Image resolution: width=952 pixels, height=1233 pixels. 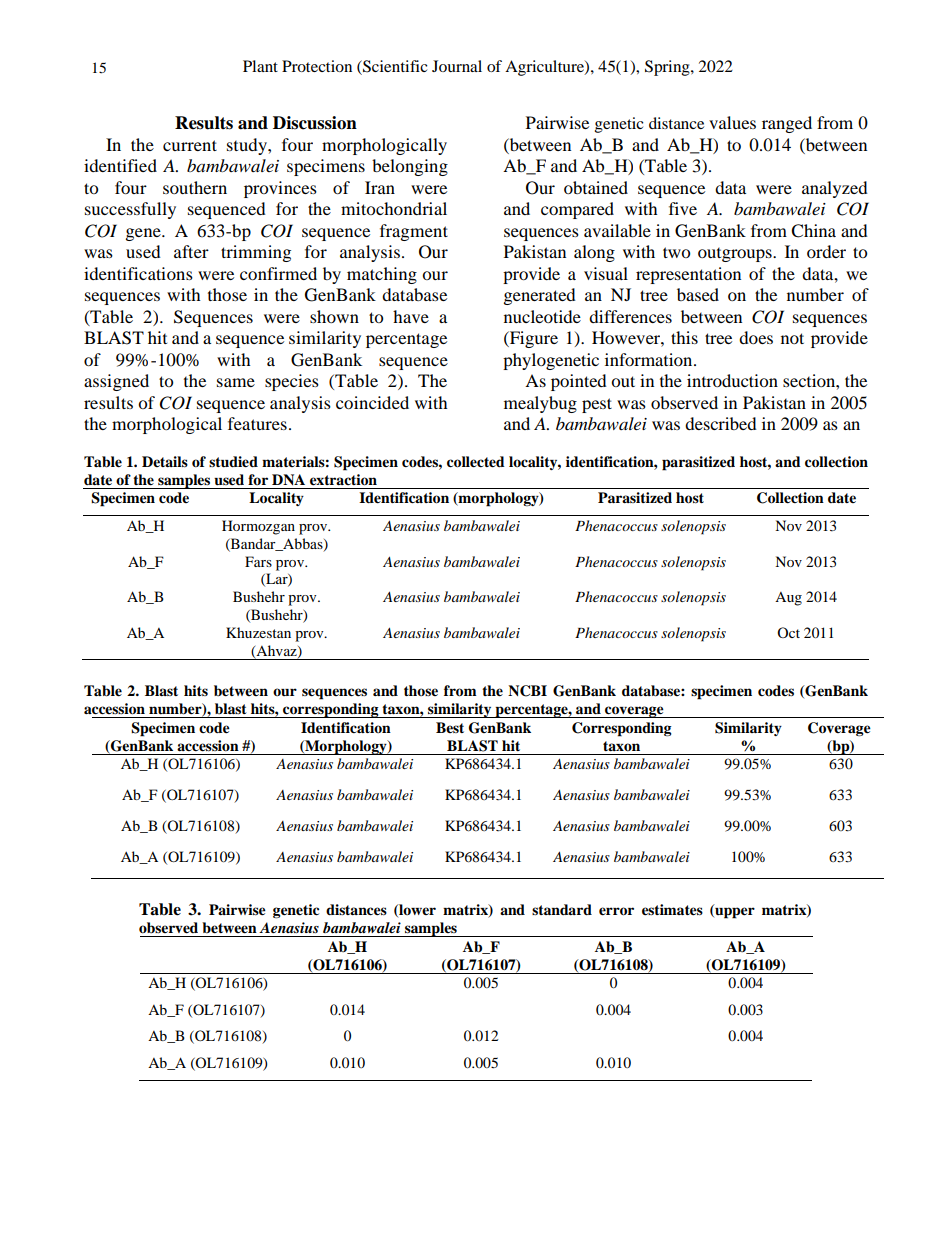 What do you see at coordinates (734, 912) in the document?
I see `upper` at bounding box center [734, 912].
